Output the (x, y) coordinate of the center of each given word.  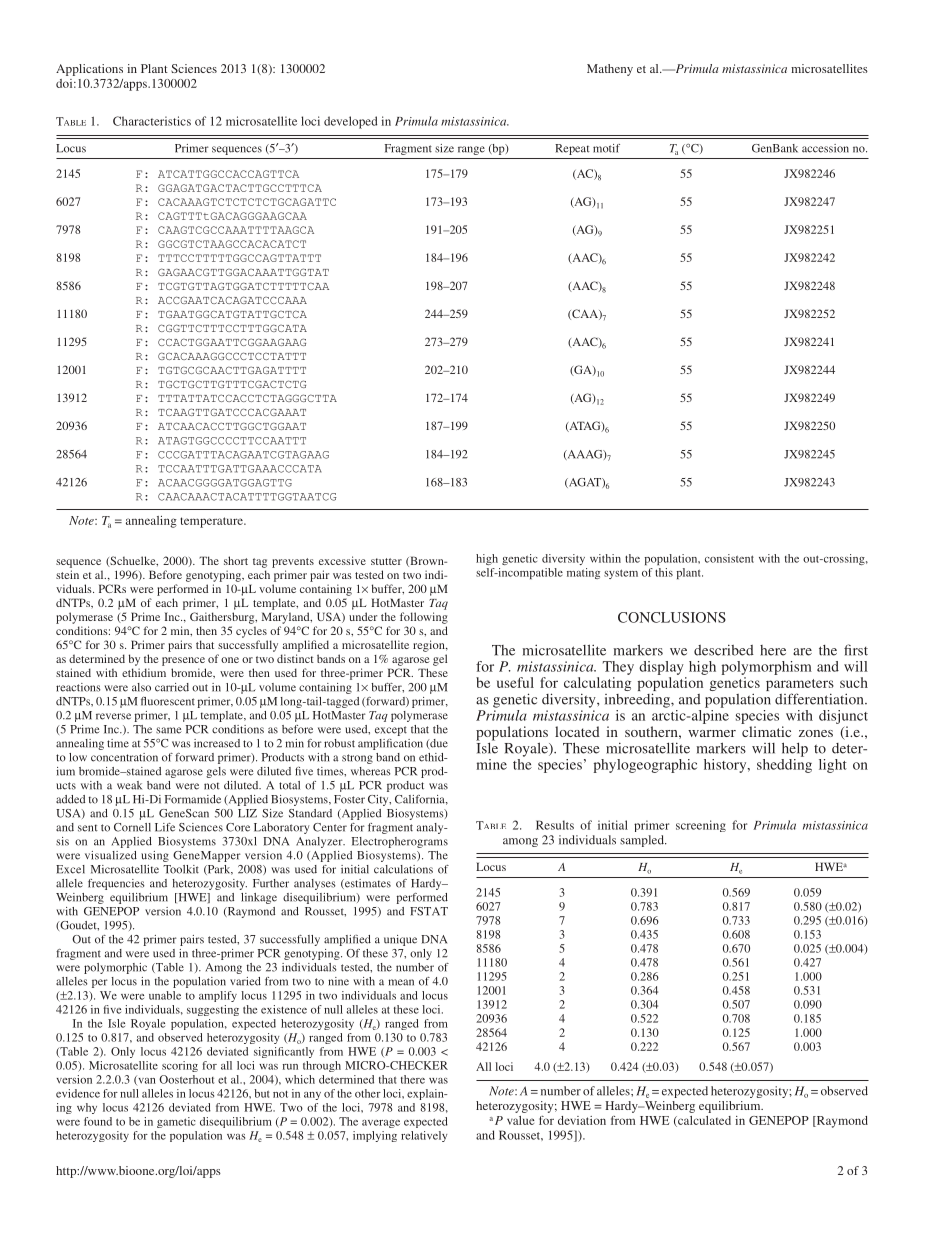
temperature (212, 522)
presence (183, 661)
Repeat (572, 149)
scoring (180, 1066)
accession (825, 148)
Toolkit (181, 869)
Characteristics (152, 121)
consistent (729, 558)
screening (701, 826)
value (521, 1120)
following (424, 618)
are (802, 652)
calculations (403, 869)
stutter (386, 561)
